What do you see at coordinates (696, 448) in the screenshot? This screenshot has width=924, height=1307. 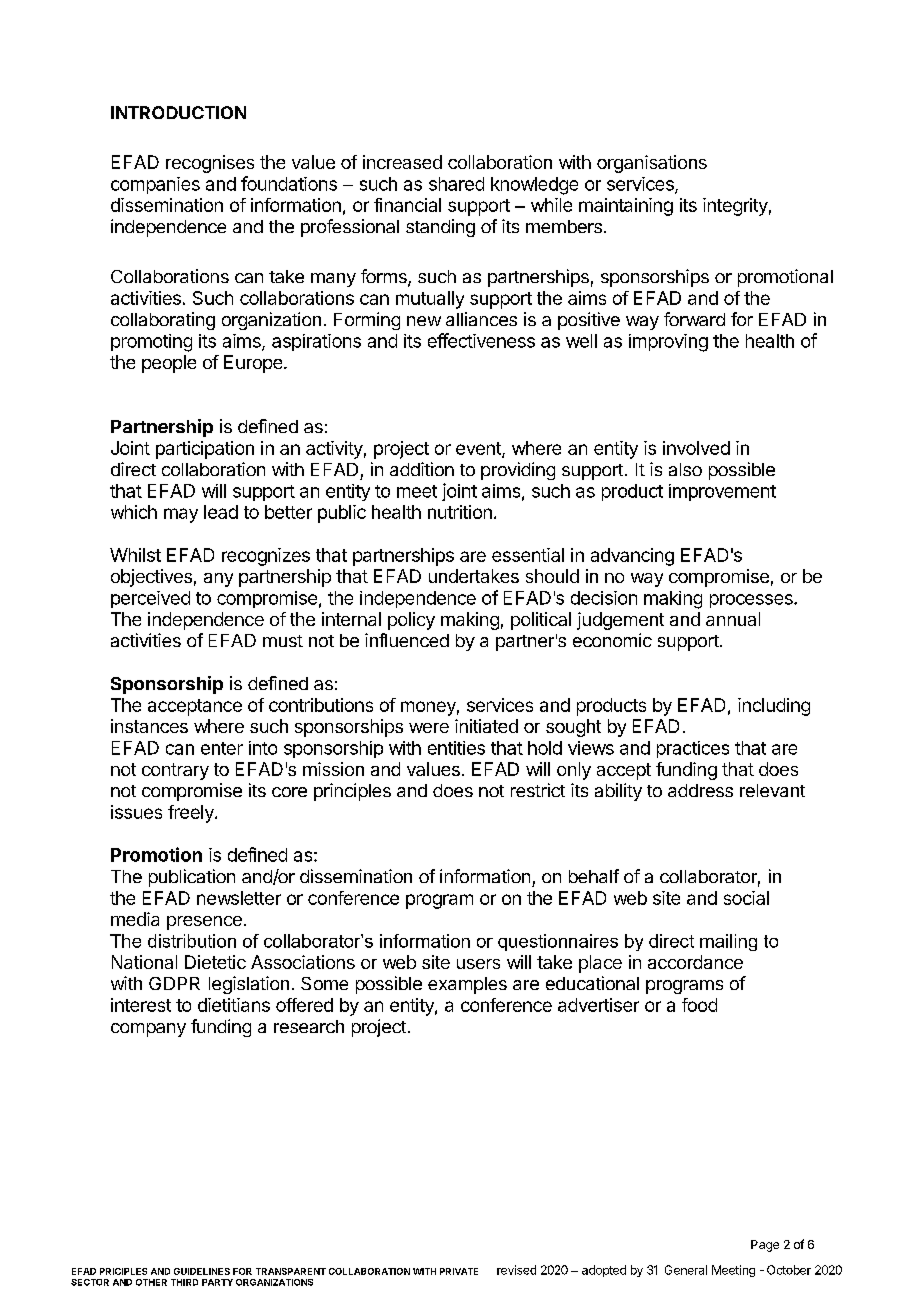 I see `involved` at bounding box center [696, 448].
